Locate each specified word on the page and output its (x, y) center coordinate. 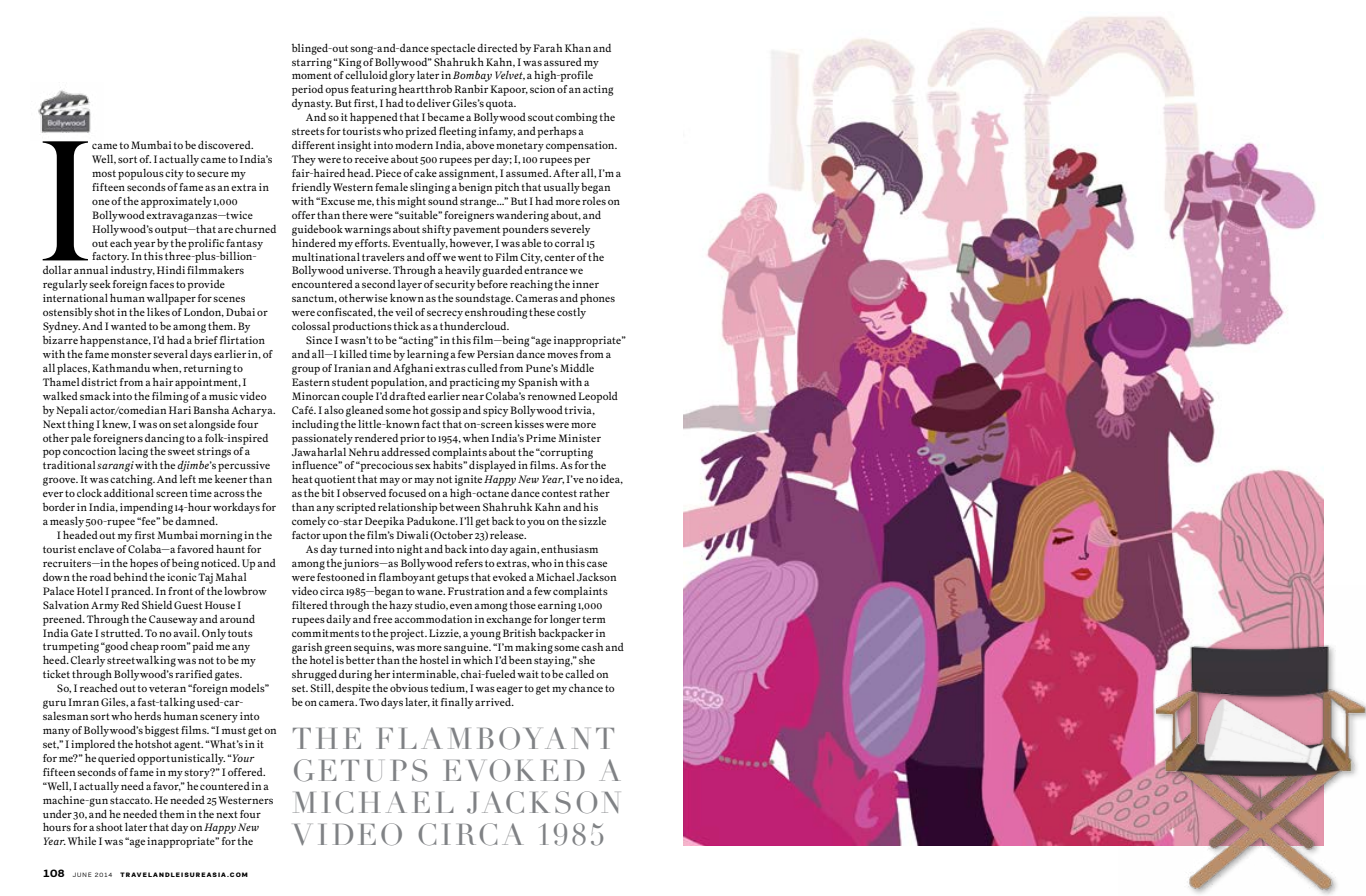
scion (542, 89)
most (104, 173)
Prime (541, 438)
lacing (133, 452)
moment (312, 75)
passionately (322, 439)
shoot (109, 826)
